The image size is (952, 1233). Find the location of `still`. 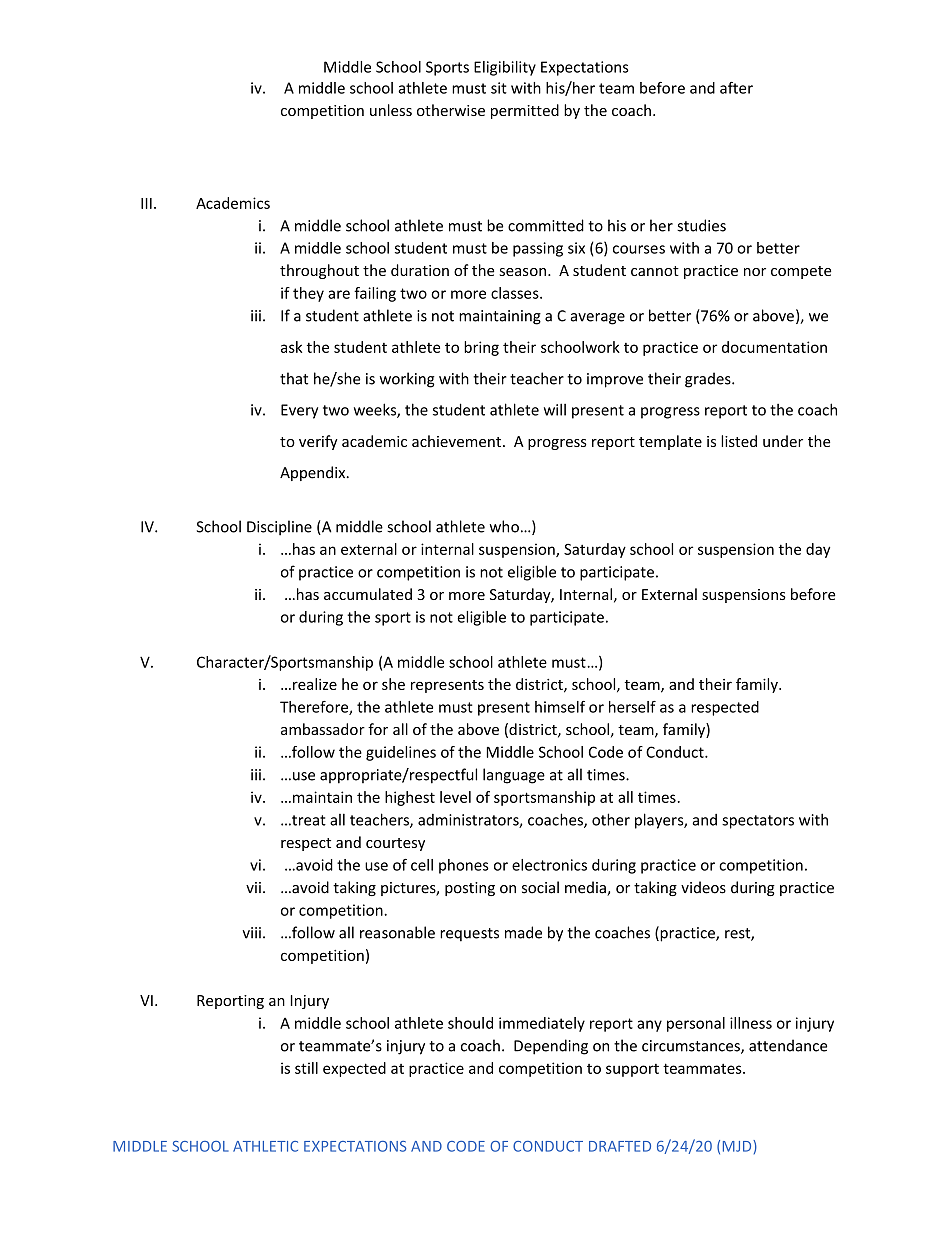

still is located at coordinates (306, 1068).
